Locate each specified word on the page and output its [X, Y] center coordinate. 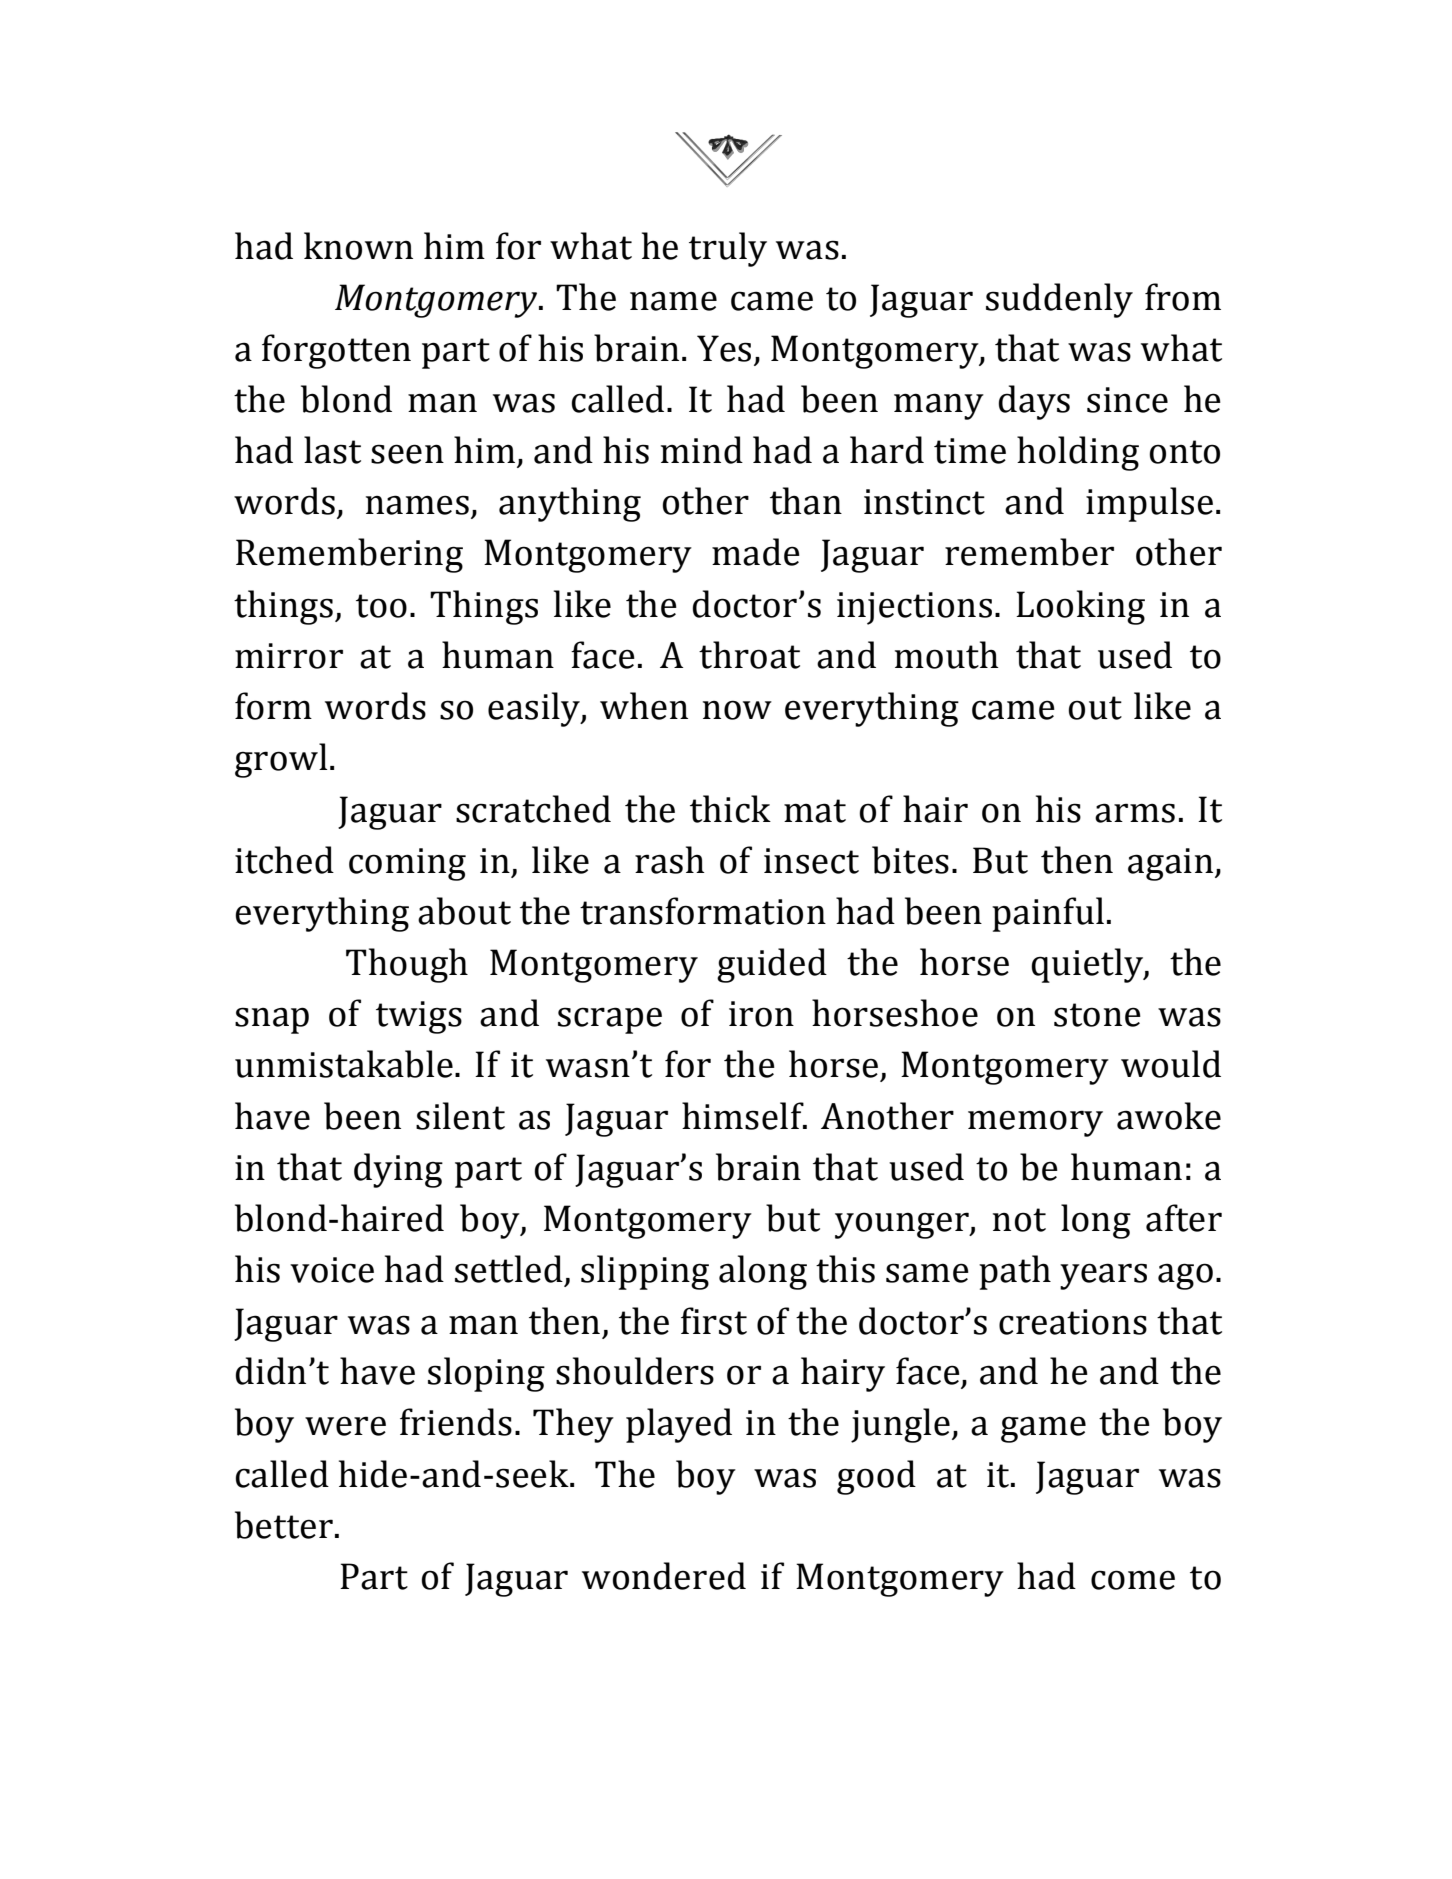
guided [772, 965]
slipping [645, 1272]
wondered [664, 1576]
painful [1048, 914]
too [381, 606]
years [1103, 1276]
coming [407, 864]
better [284, 1525]
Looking [1080, 607]
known [358, 246]
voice [332, 1270]
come [1133, 1580]
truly [728, 249]
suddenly [1059, 300]
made [756, 552]
